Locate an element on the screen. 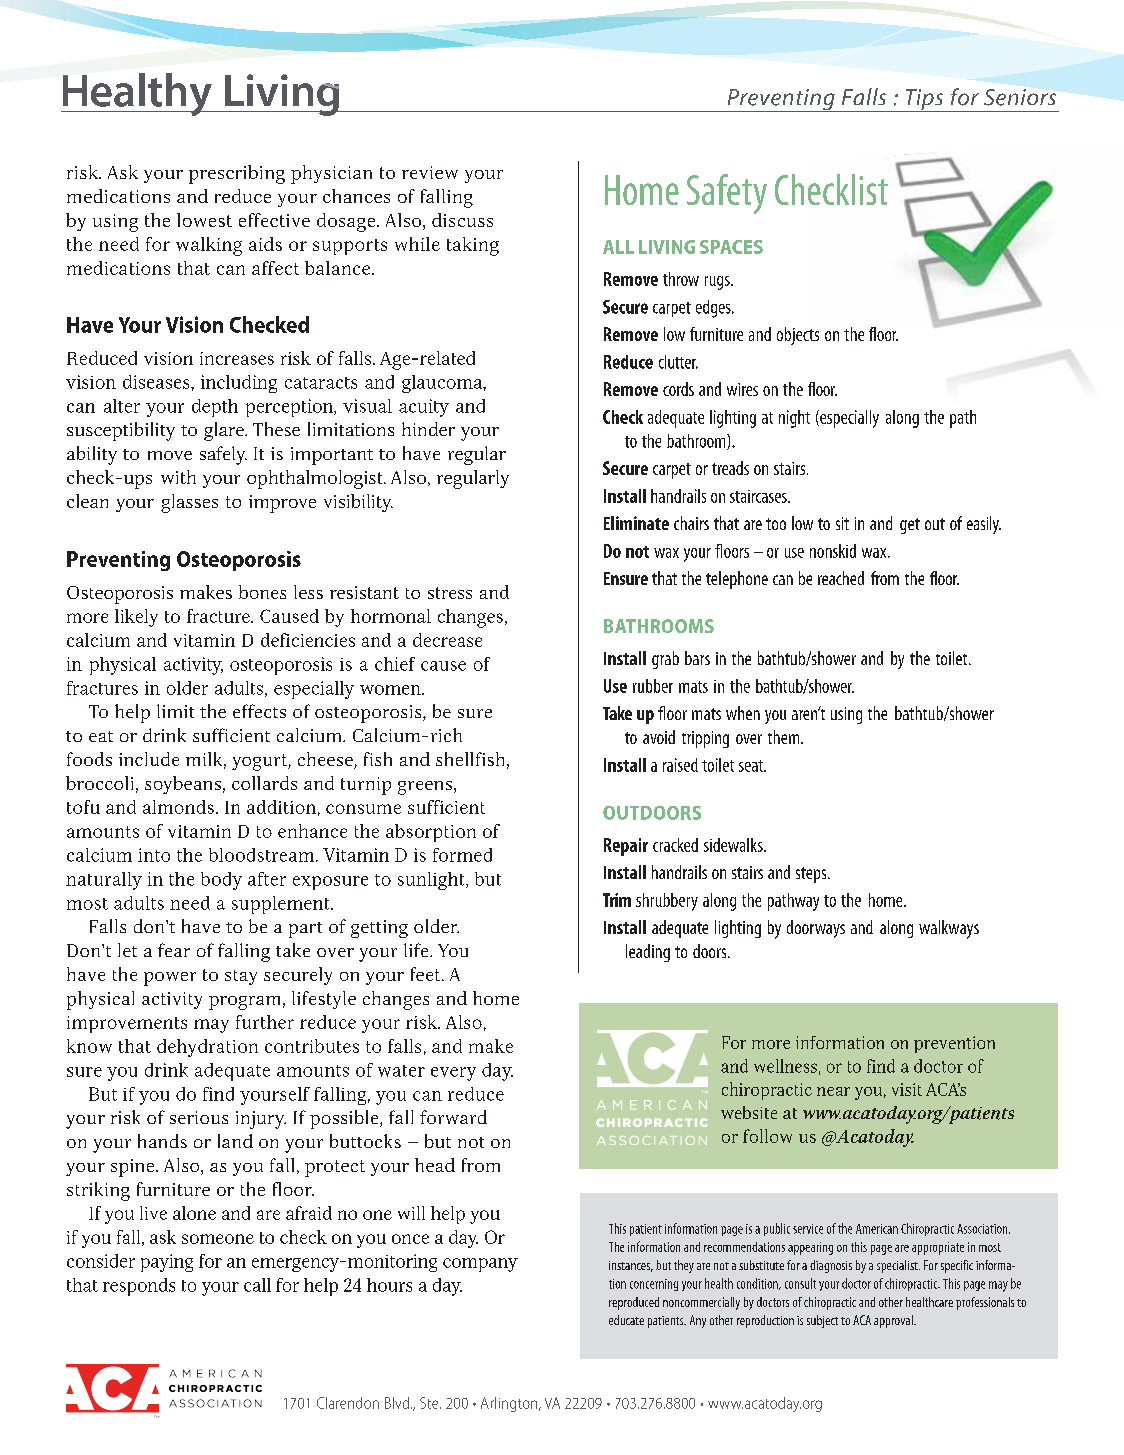 The image size is (1124, 1455). review is located at coordinates (430, 172).
